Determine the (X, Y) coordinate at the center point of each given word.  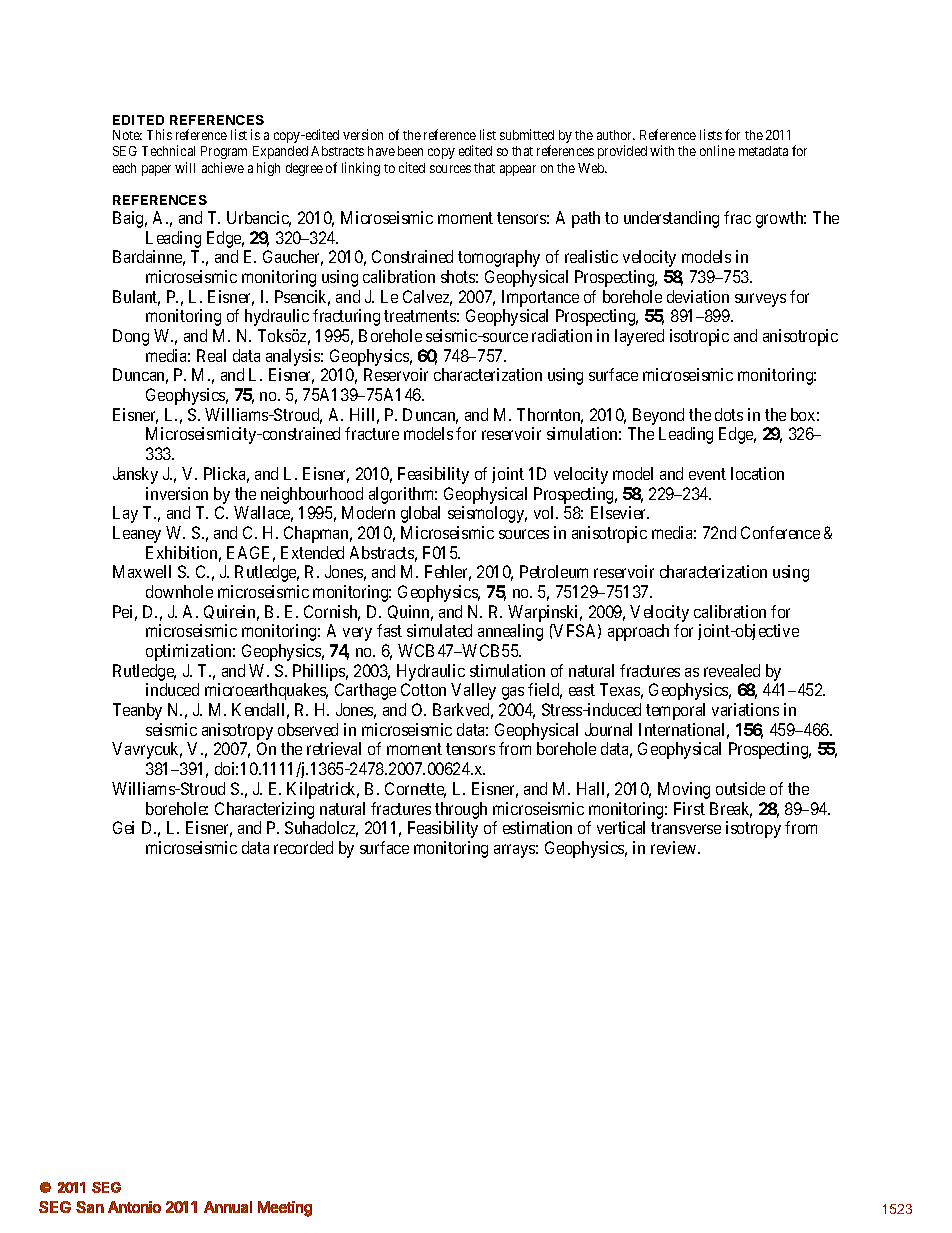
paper (156, 170)
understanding (671, 219)
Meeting (285, 1209)
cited (412, 167)
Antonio (134, 1207)
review (675, 847)
